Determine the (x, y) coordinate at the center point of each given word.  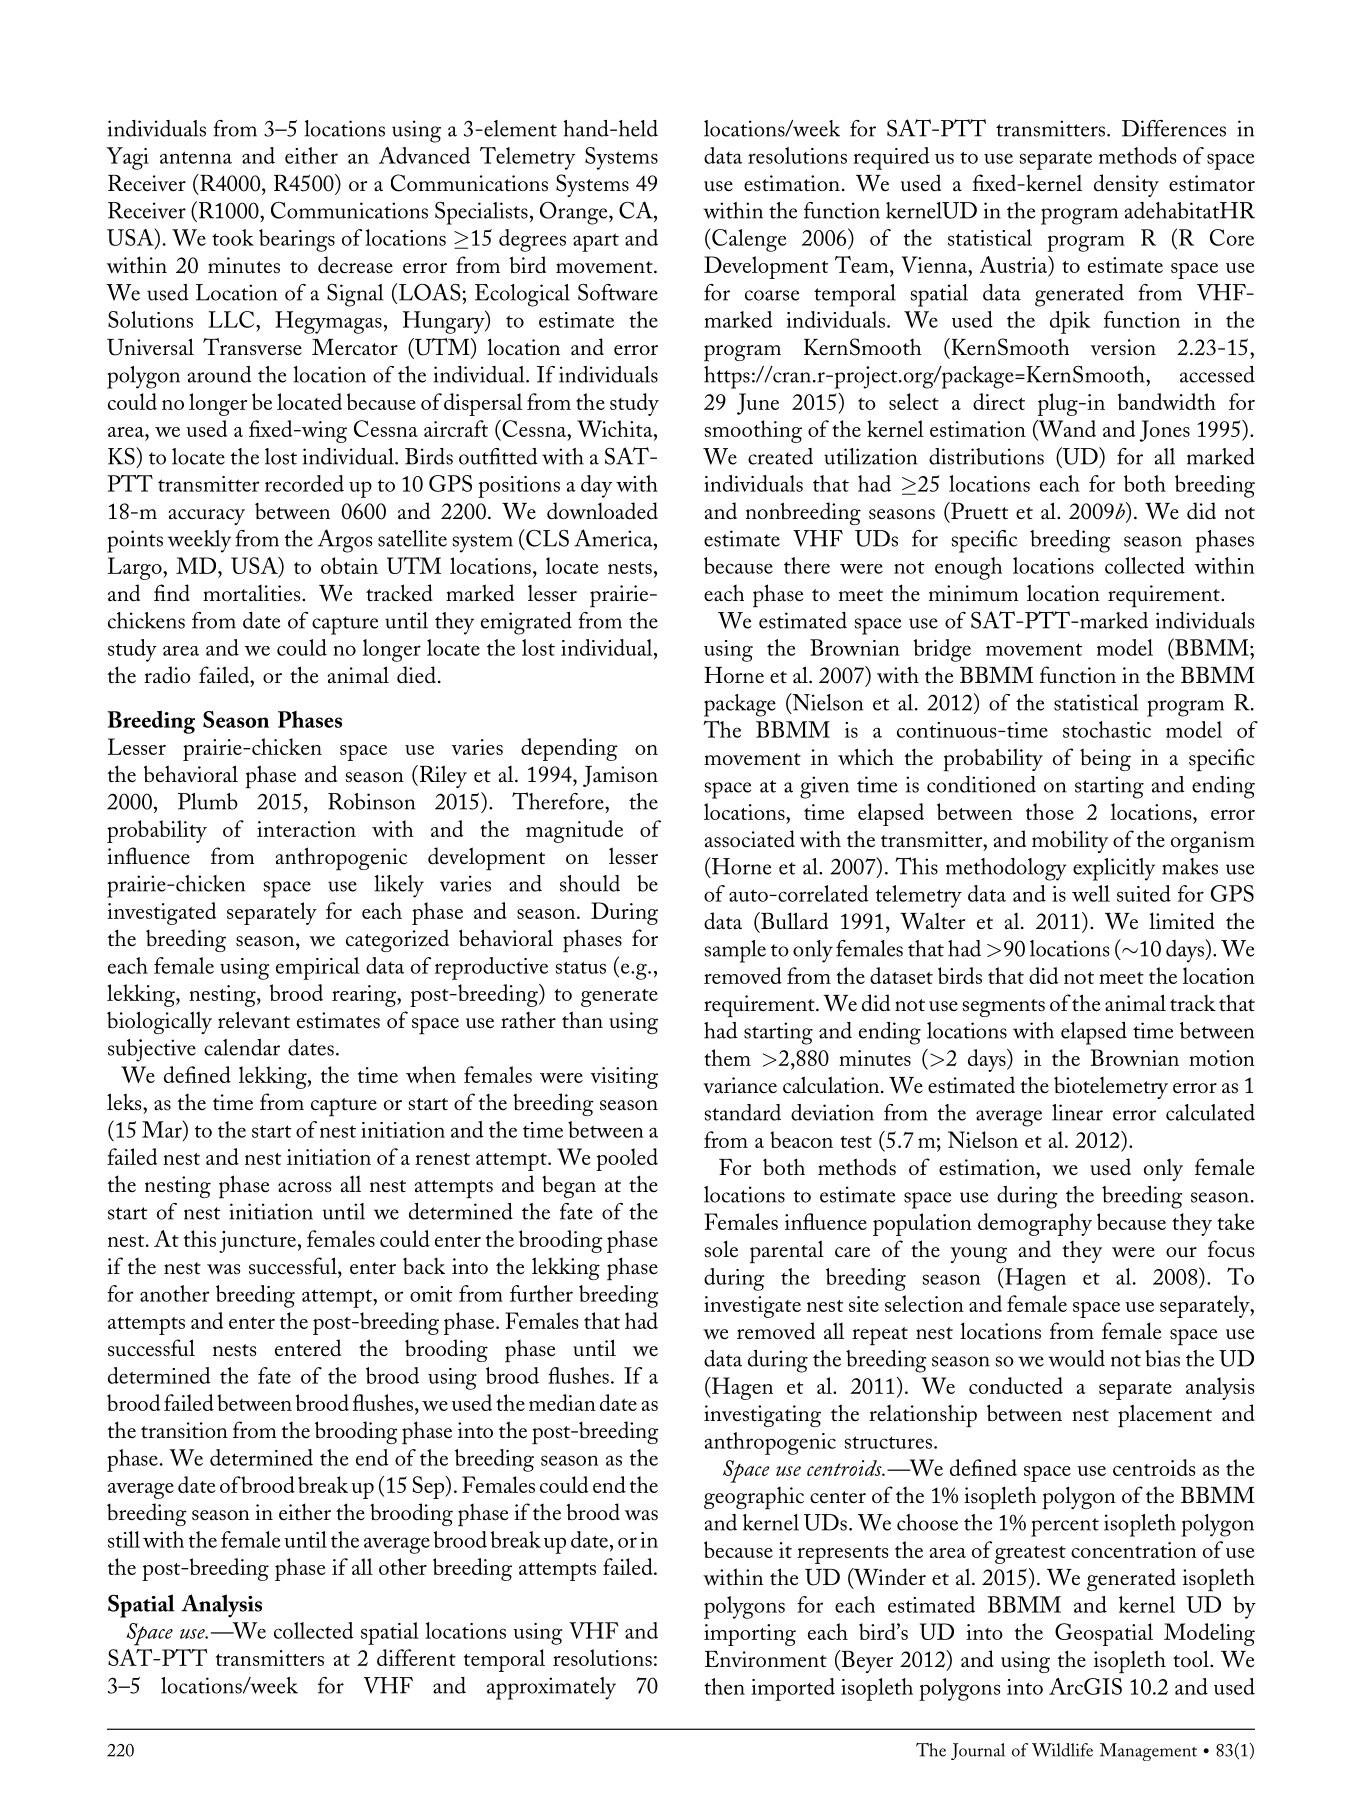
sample (735, 951)
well (1091, 893)
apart (596, 242)
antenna (196, 157)
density (1126, 185)
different (416, 1657)
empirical (318, 968)
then (724, 1686)
